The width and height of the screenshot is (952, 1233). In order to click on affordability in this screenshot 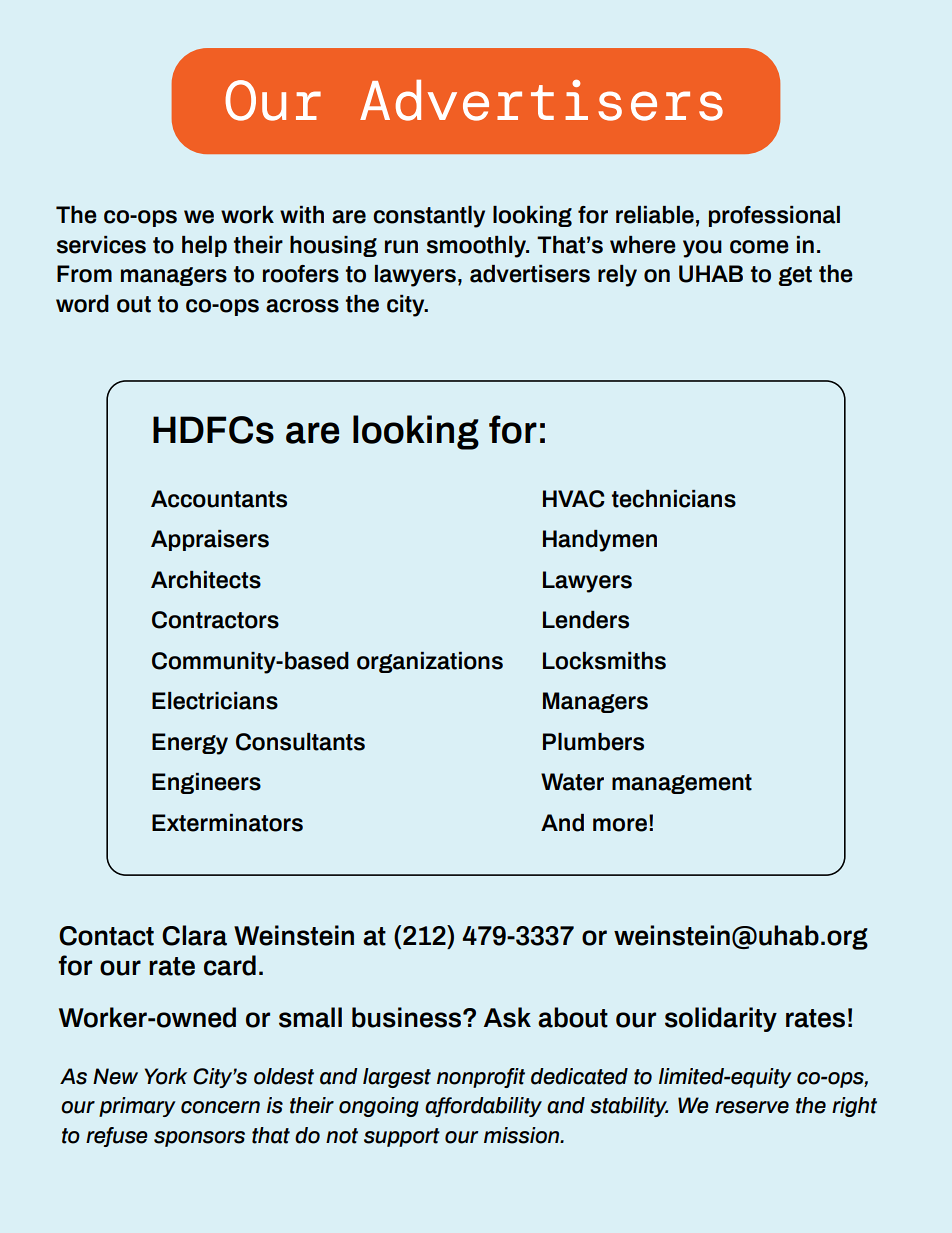, I will do `click(483, 1107)`.
